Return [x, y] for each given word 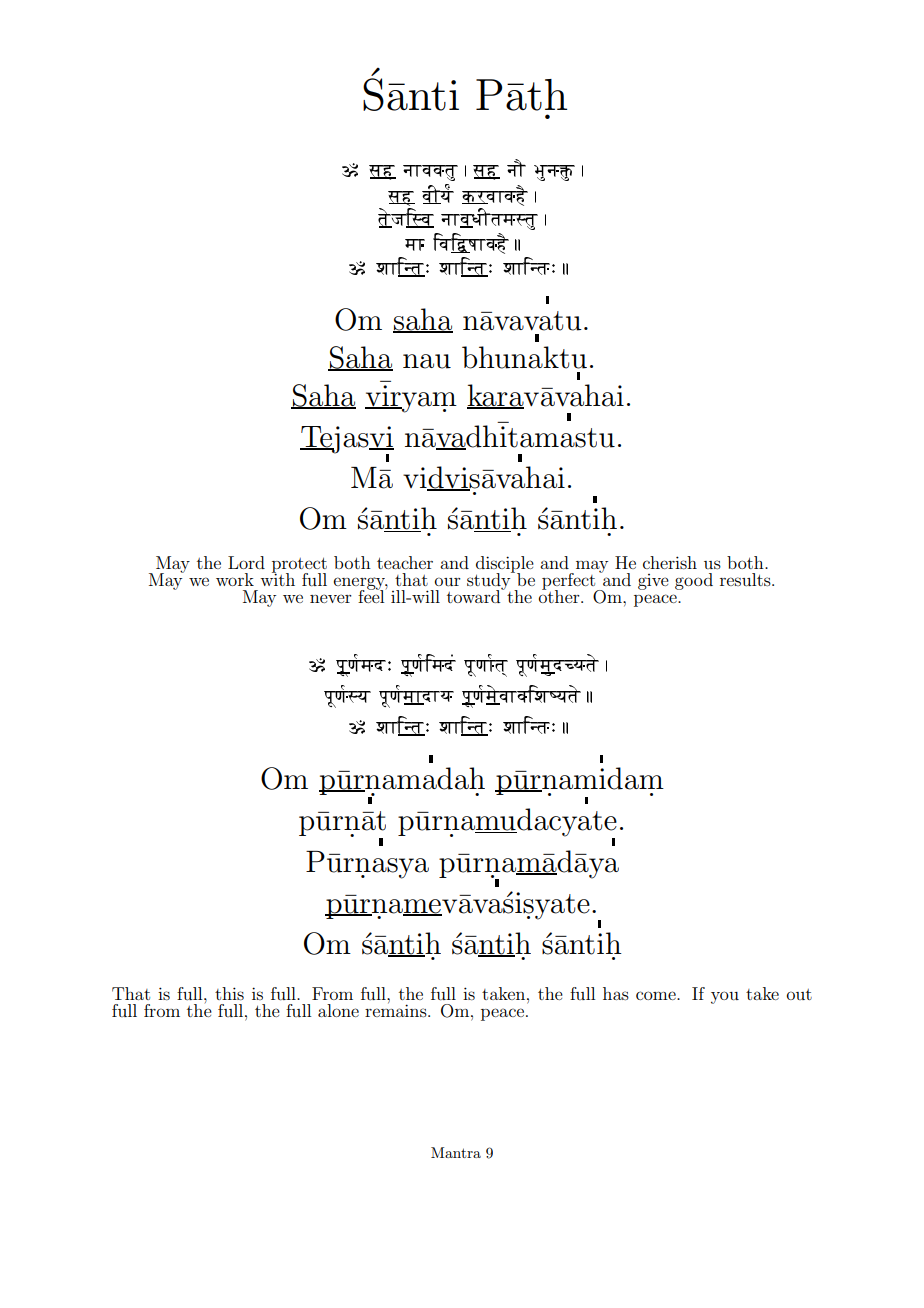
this [229, 993]
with [277, 578]
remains [397, 1009]
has [616, 993]
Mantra [456, 1152]
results [746, 579]
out [799, 994]
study [490, 581]
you [725, 997]
